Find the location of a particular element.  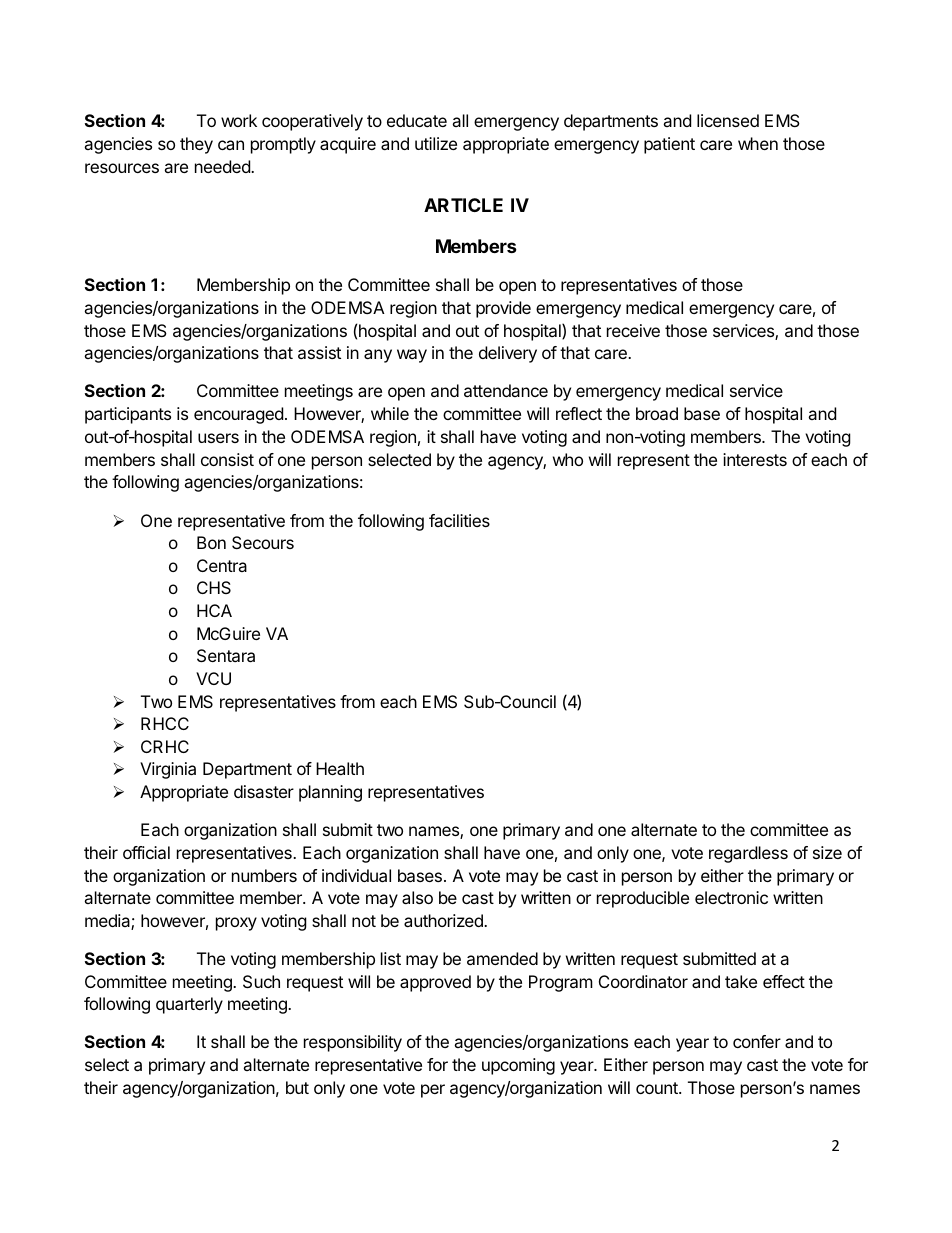

who is located at coordinates (568, 459).
